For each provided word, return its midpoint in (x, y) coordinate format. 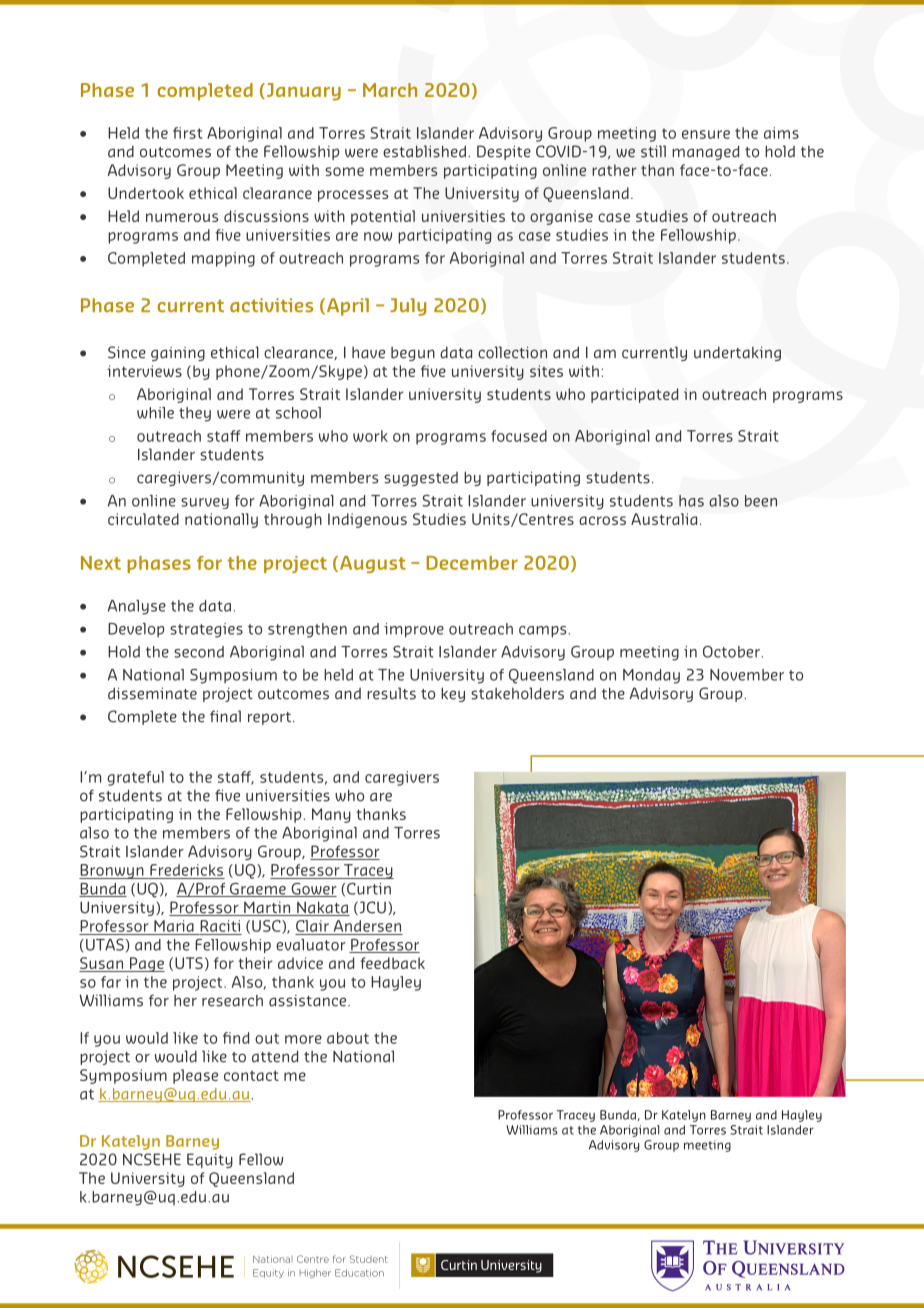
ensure (706, 134)
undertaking (737, 353)
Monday (651, 676)
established (424, 151)
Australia (664, 519)
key (453, 694)
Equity (210, 1160)
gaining (178, 354)
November (747, 675)
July (408, 307)
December (472, 563)
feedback (392, 963)
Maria (174, 926)
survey (205, 503)
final (225, 716)
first (188, 133)
